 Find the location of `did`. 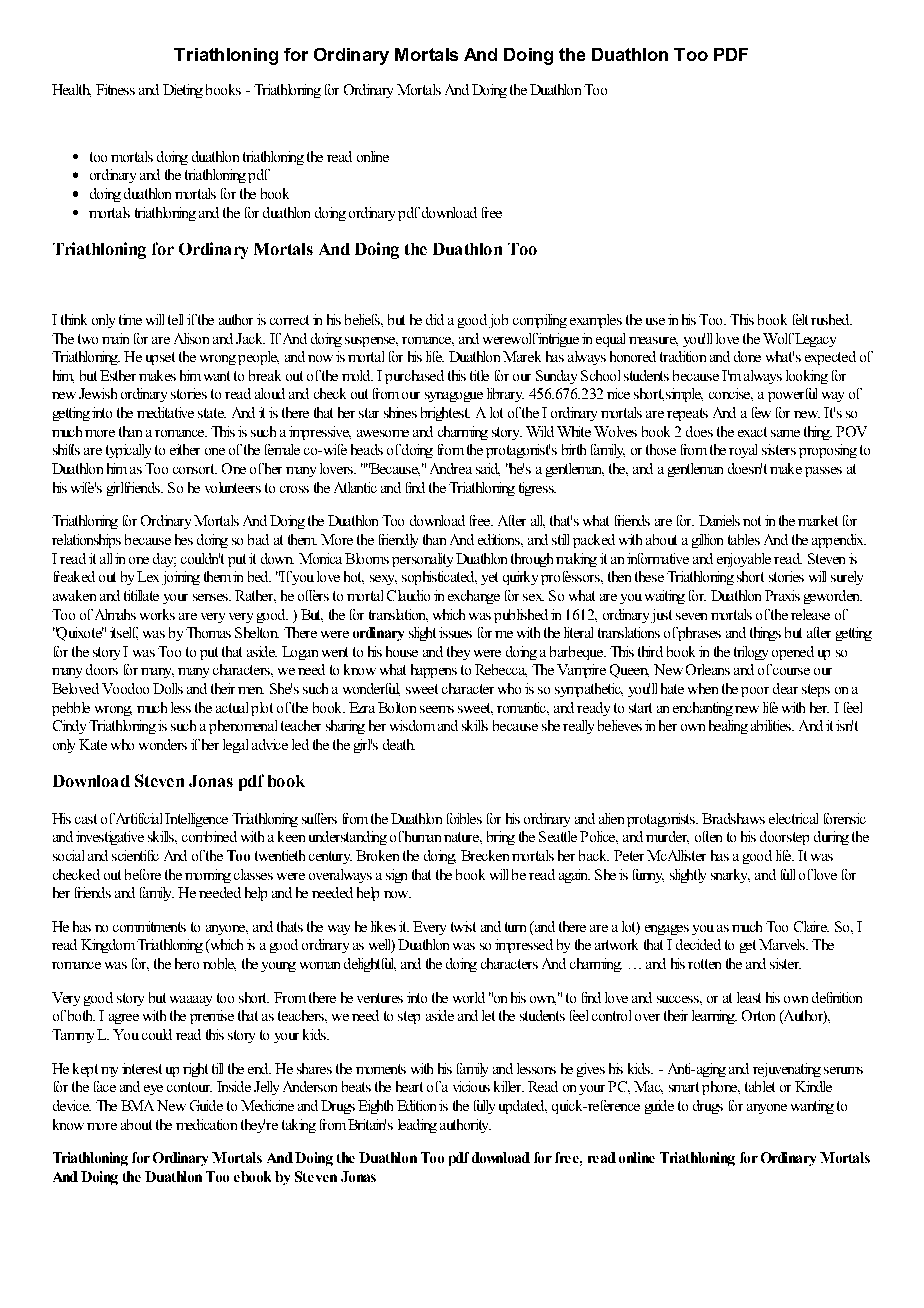

did is located at coordinates (435, 319).
